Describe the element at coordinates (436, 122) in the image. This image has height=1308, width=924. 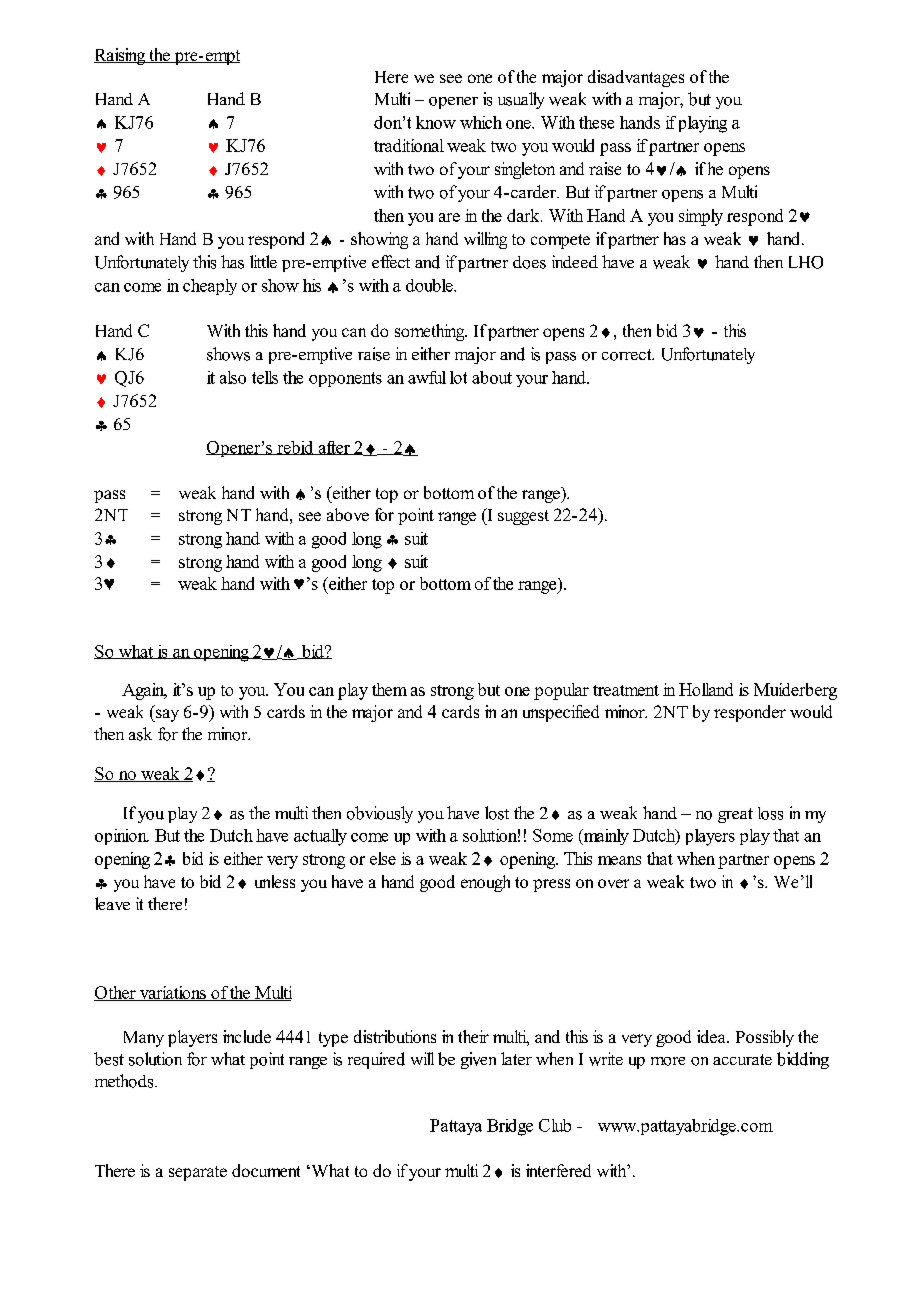
I see `know` at that location.
